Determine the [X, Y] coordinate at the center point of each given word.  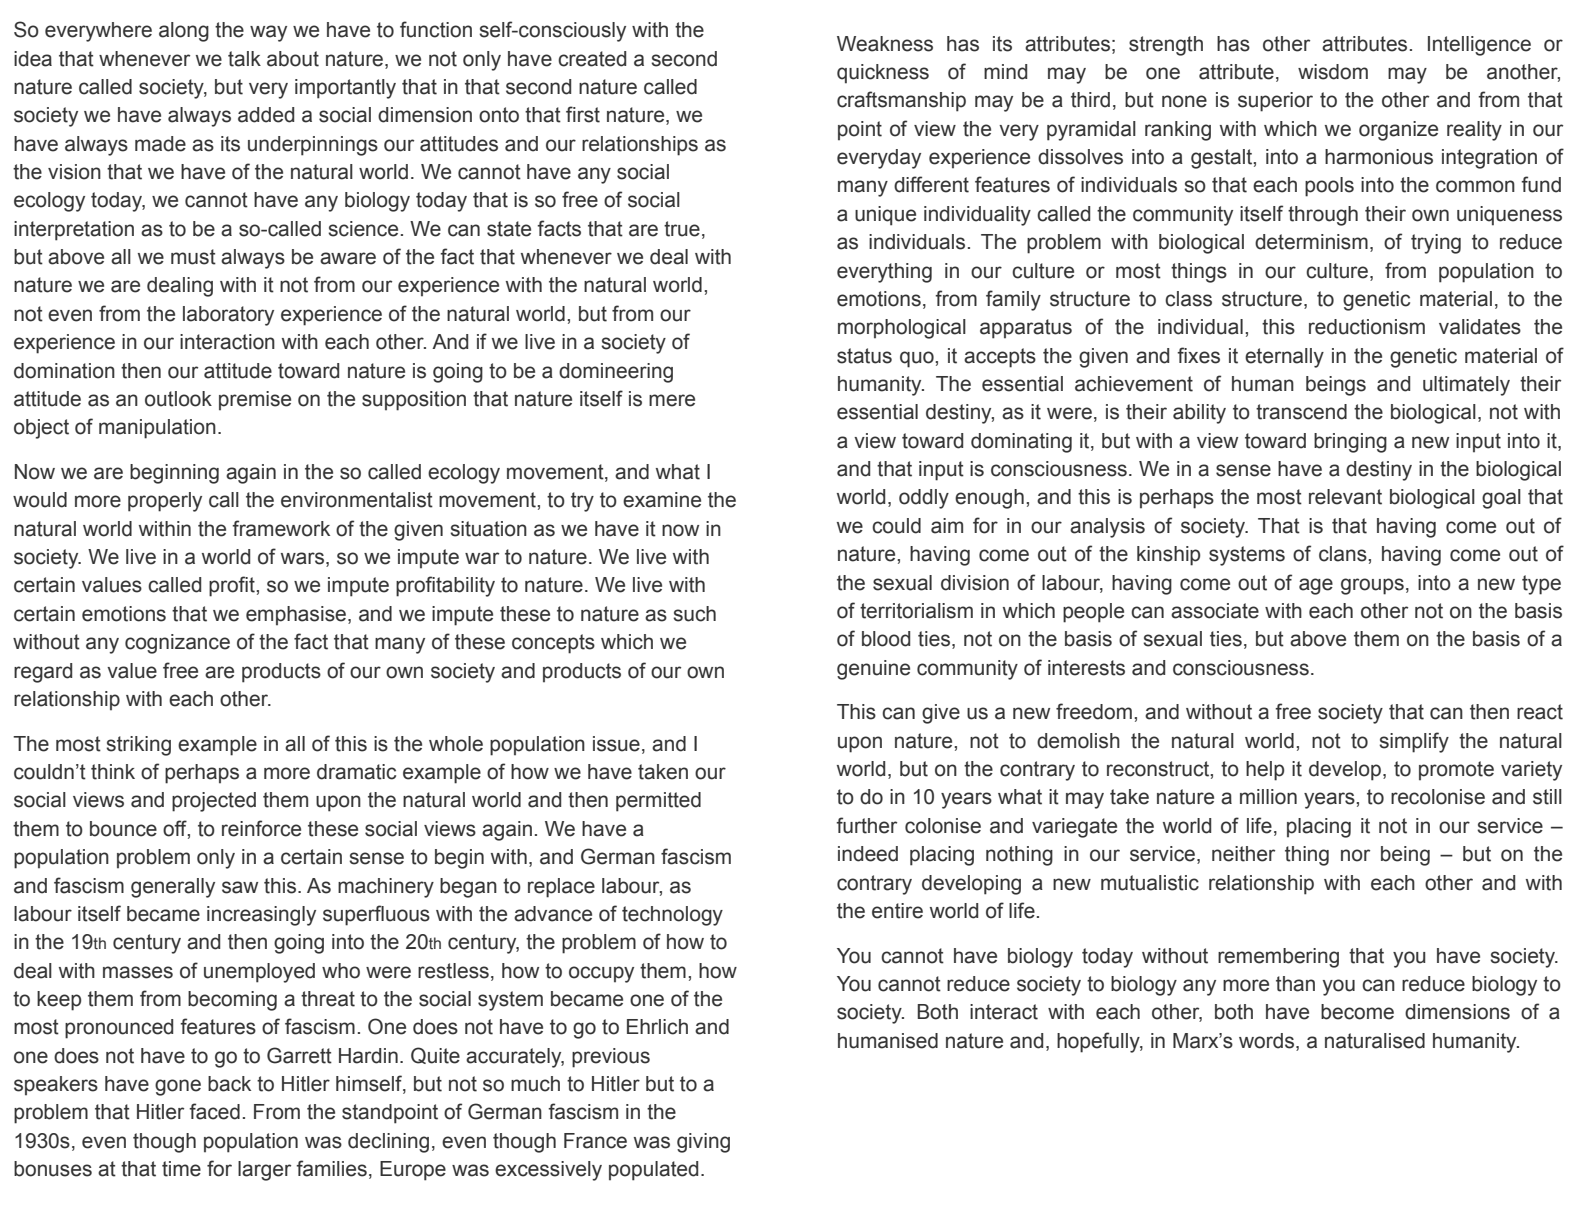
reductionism [1367, 327]
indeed [868, 854]
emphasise [296, 616]
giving [703, 1143]
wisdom [1333, 72]
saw [240, 887]
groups [1372, 586]
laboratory [228, 316]
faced [214, 1111]
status [864, 356]
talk [244, 59]
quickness [883, 74]
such [694, 614]
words [1266, 1041]
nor [1355, 855]
